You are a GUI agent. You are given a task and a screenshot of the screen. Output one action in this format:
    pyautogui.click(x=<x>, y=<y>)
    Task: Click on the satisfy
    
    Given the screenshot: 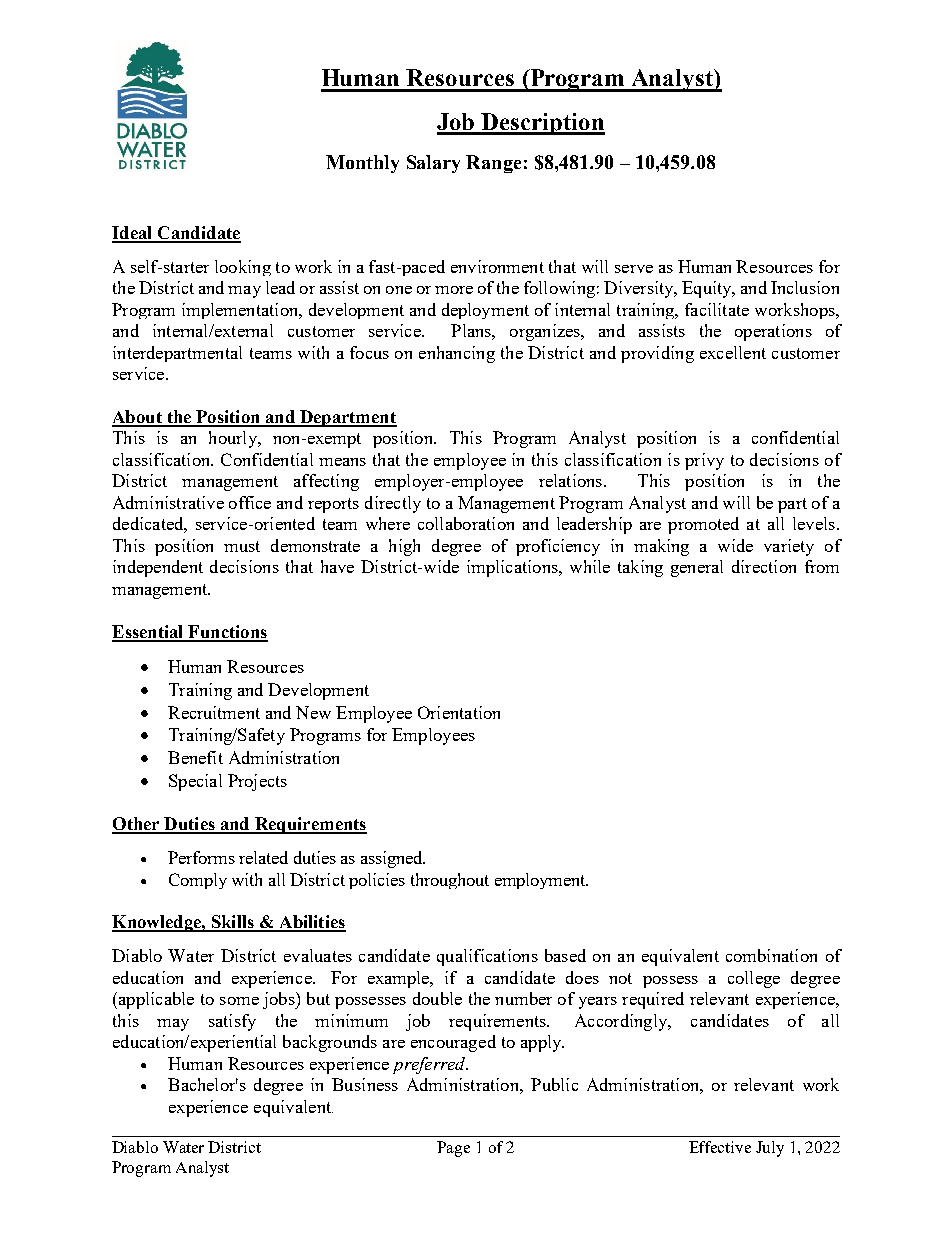 What is the action you would take?
    pyautogui.click(x=232, y=1022)
